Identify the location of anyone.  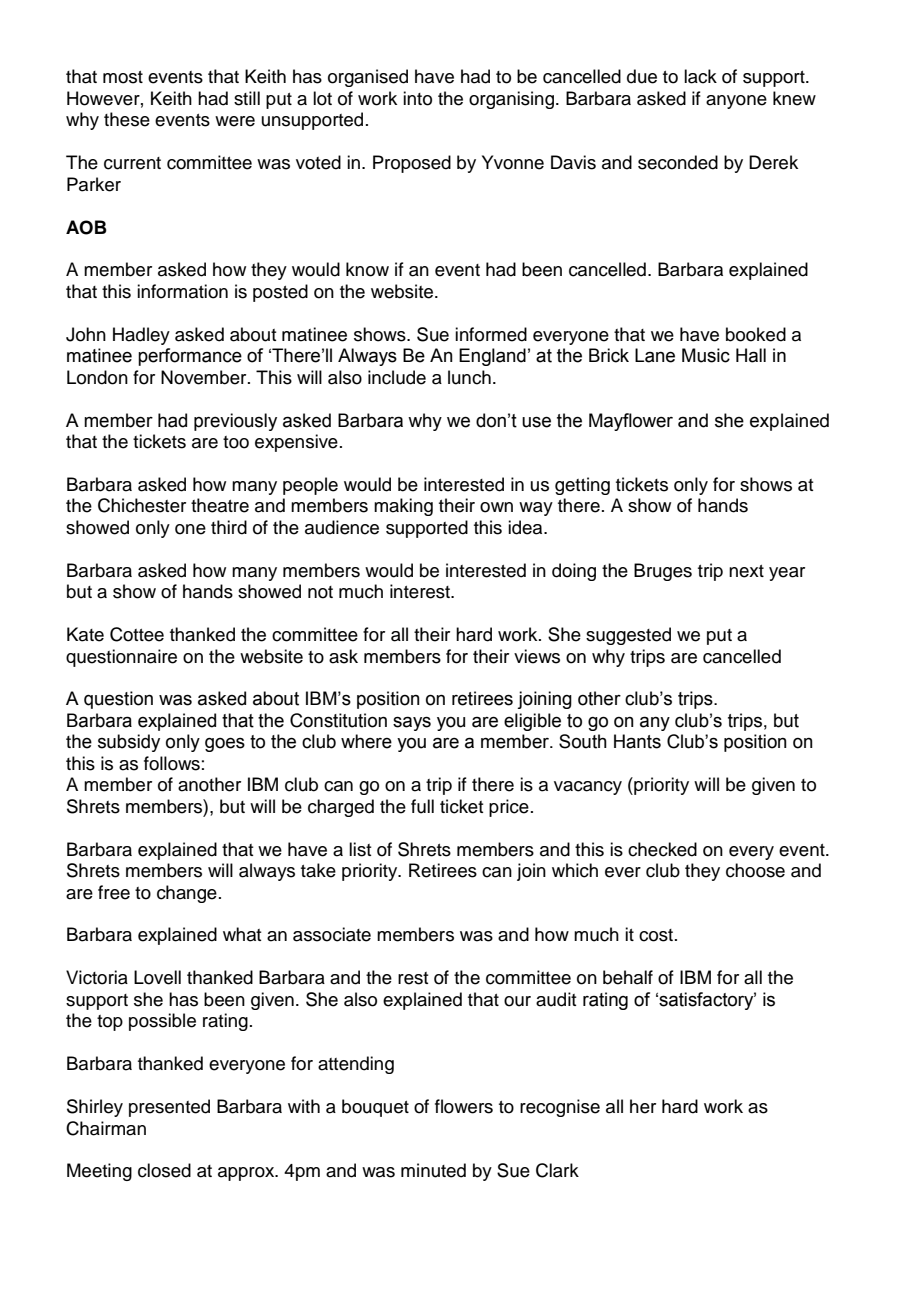
(736, 102).
